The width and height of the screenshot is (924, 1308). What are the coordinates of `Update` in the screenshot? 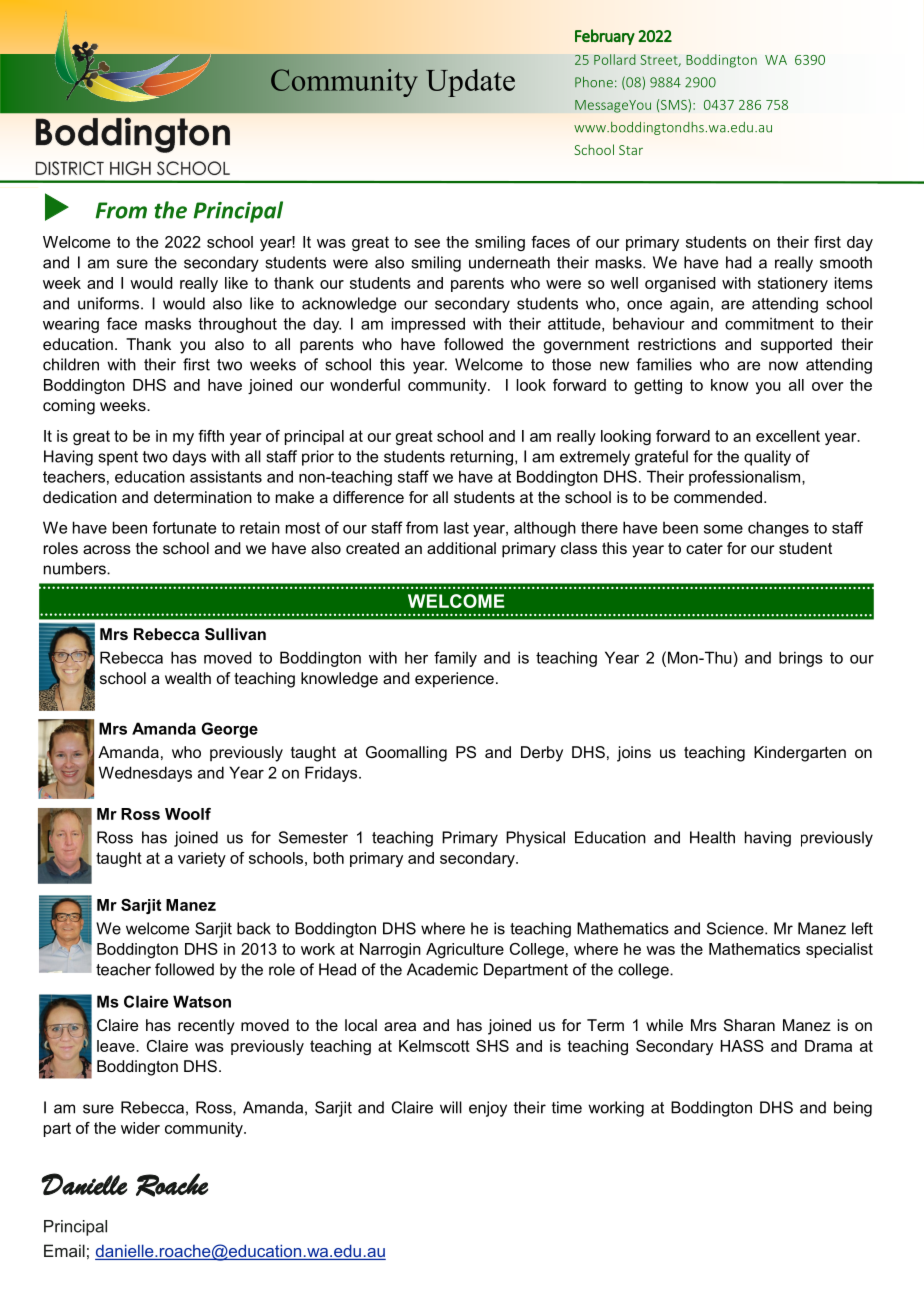 It's located at (470, 83).
